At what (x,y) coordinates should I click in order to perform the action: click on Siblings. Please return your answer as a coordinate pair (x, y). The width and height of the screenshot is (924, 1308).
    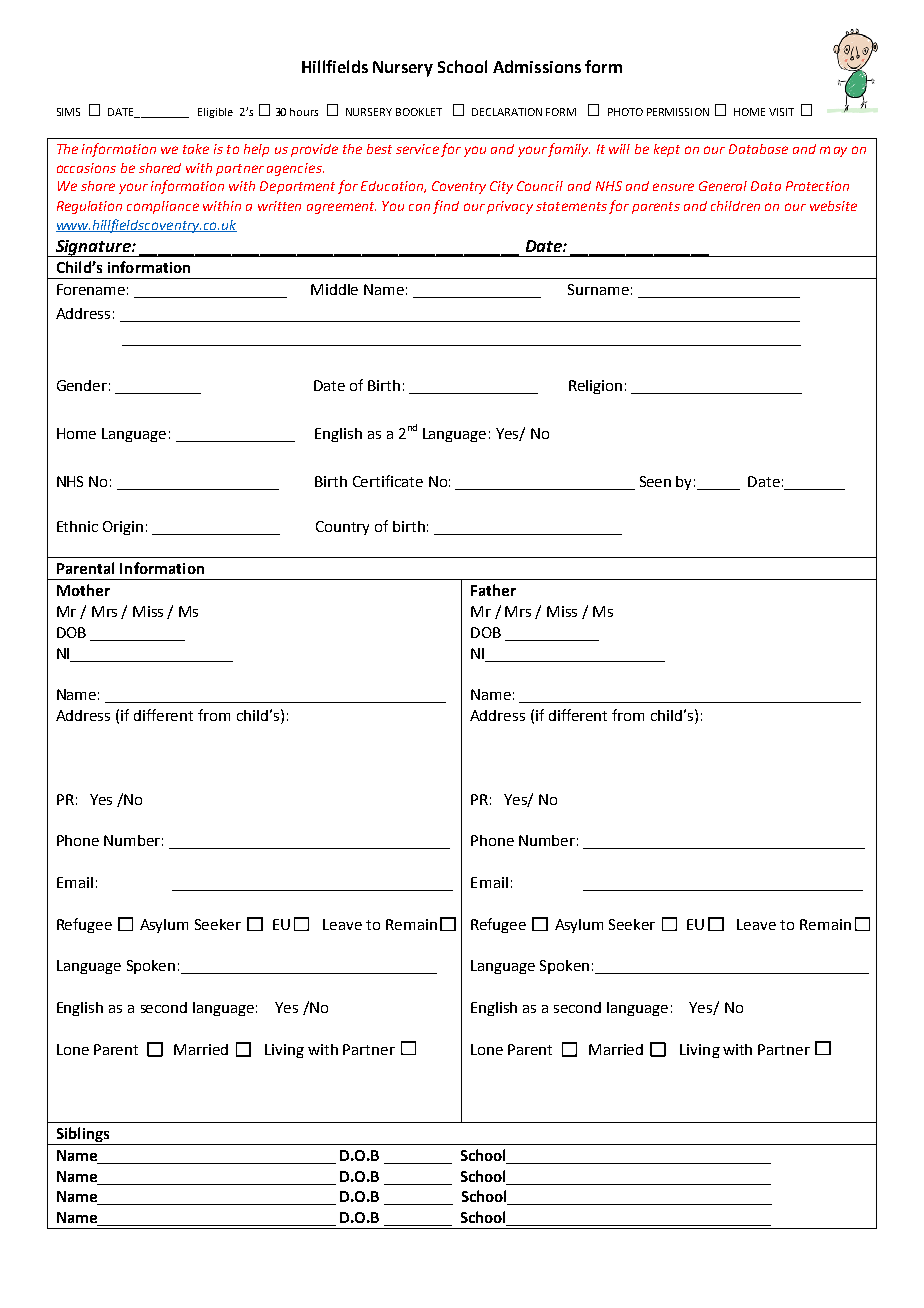
    Looking at the image, I should click on (83, 1136).
